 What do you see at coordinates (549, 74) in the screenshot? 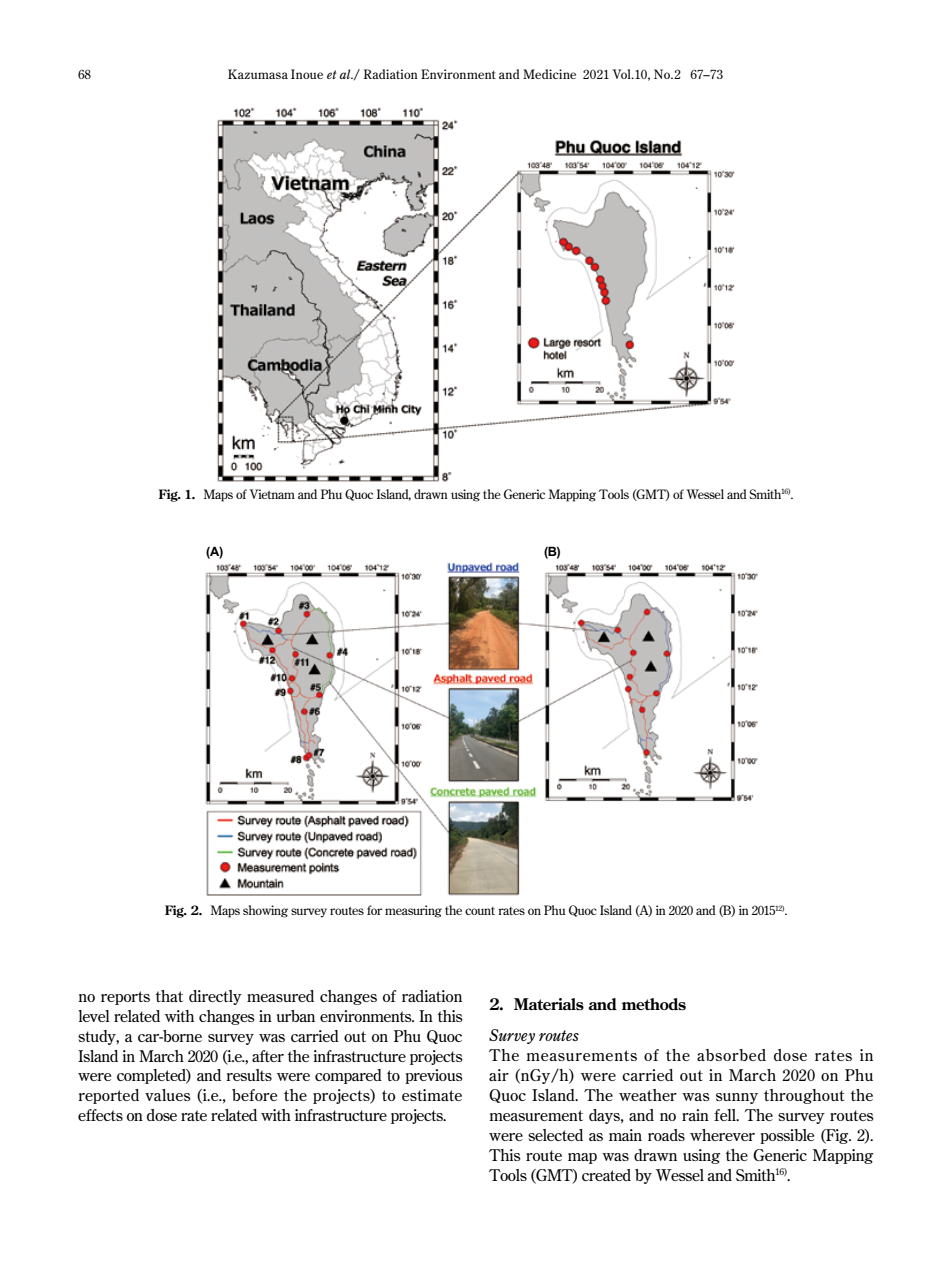
I see `Medicine` at bounding box center [549, 74].
